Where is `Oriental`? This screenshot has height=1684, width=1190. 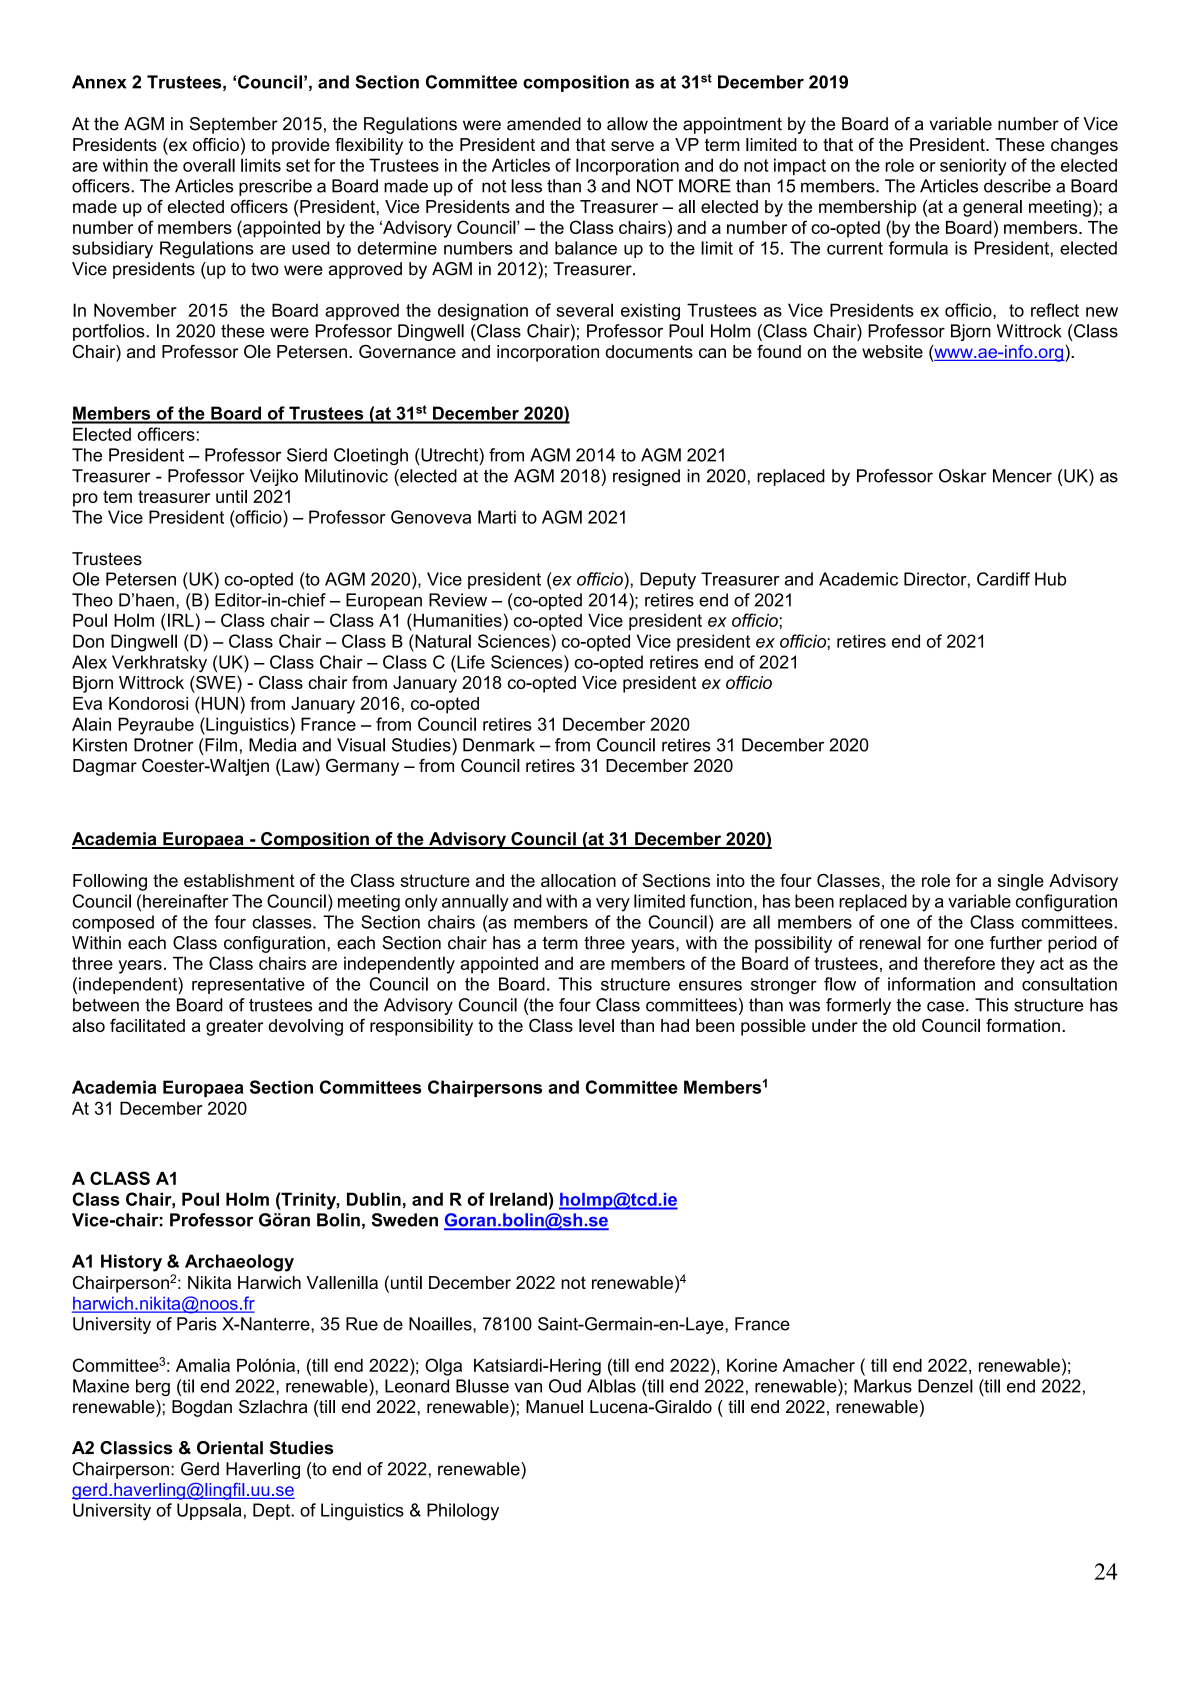
Oriental is located at coordinates (230, 1448).
